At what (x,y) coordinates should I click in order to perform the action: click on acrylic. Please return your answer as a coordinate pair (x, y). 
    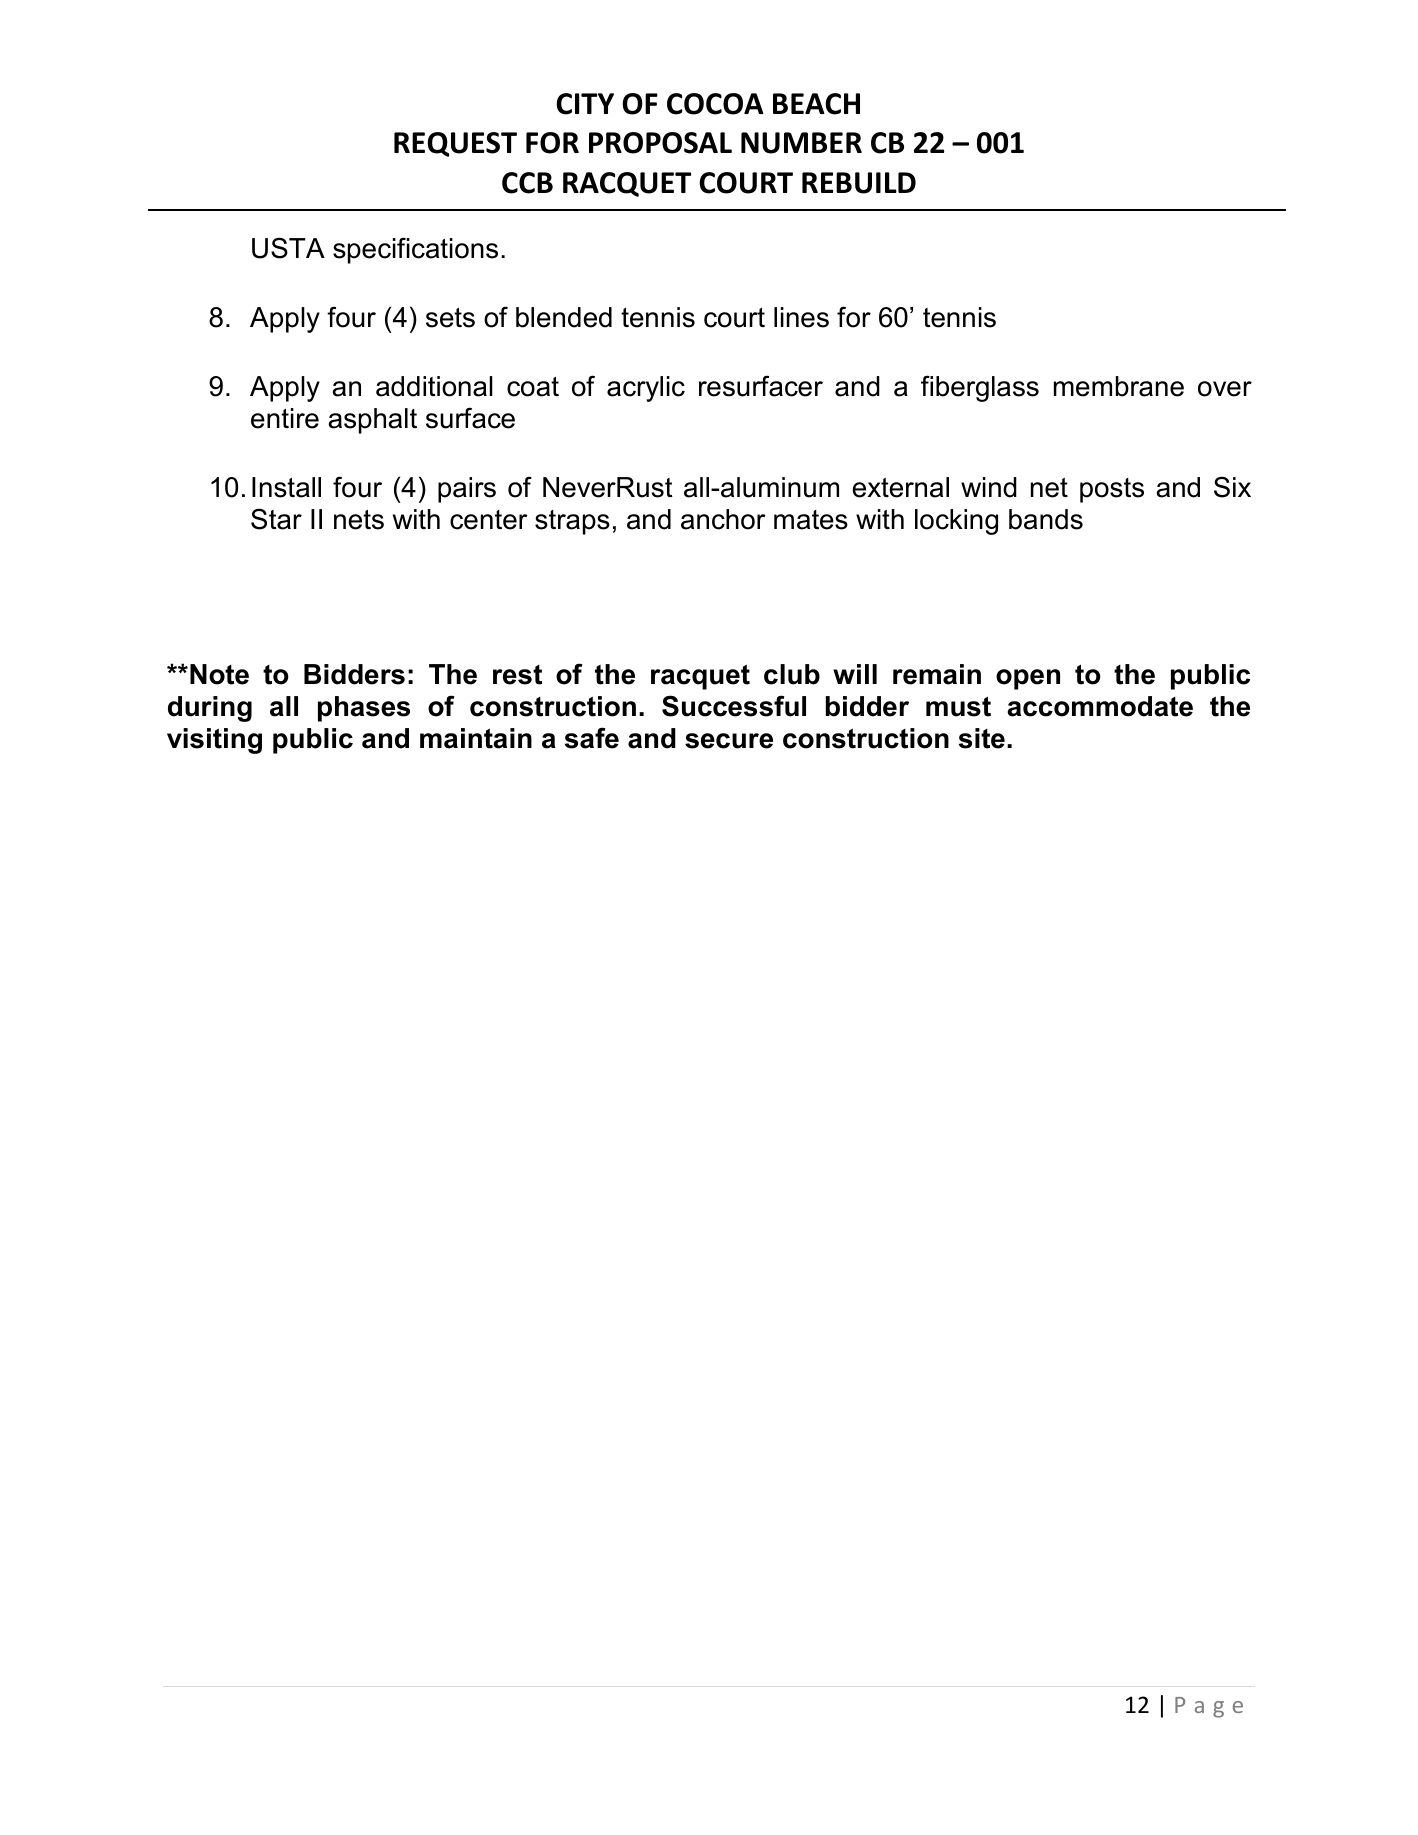
    Looking at the image, I should click on (646, 389).
